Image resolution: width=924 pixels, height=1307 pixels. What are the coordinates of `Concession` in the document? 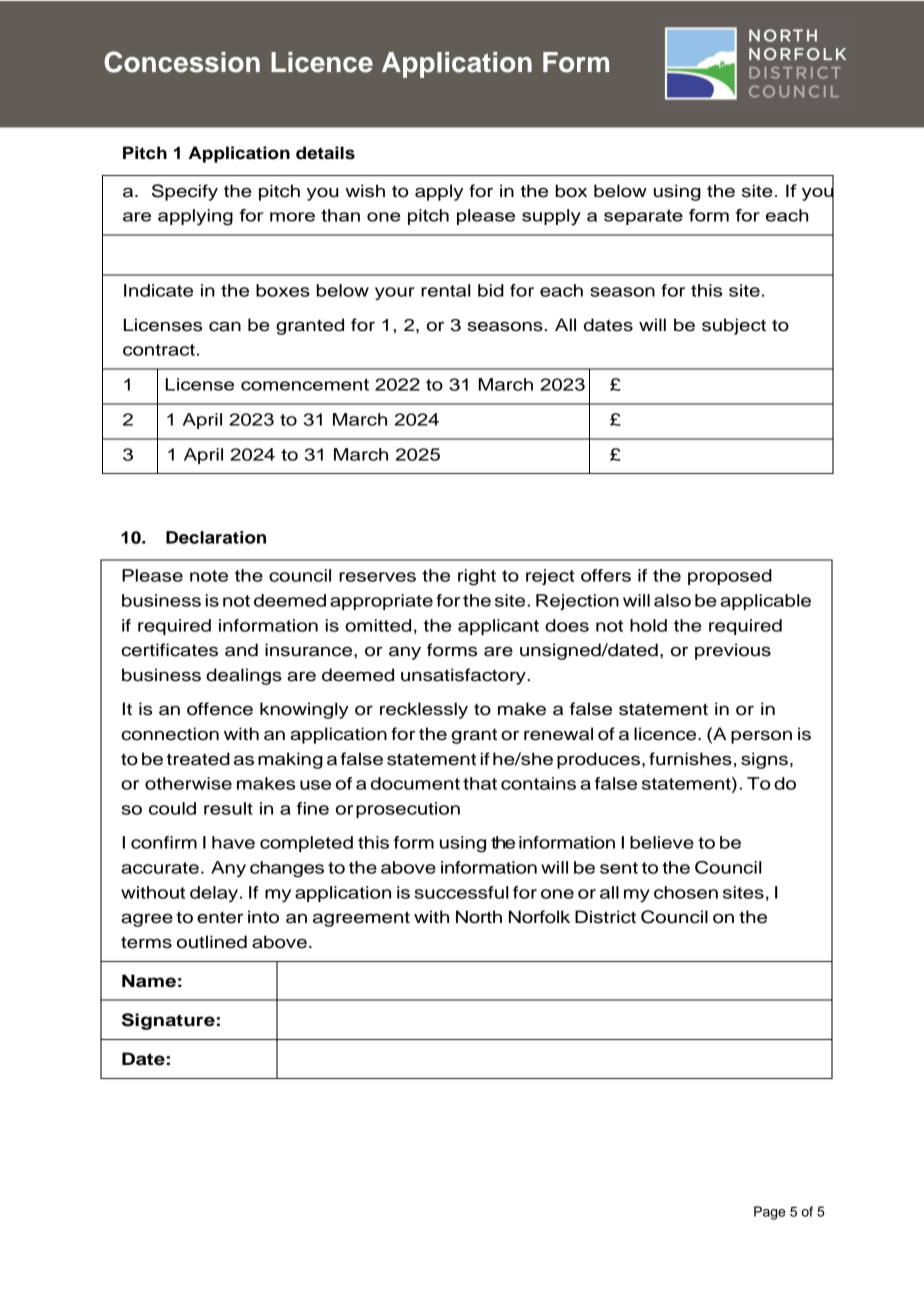 It's located at (182, 62).
